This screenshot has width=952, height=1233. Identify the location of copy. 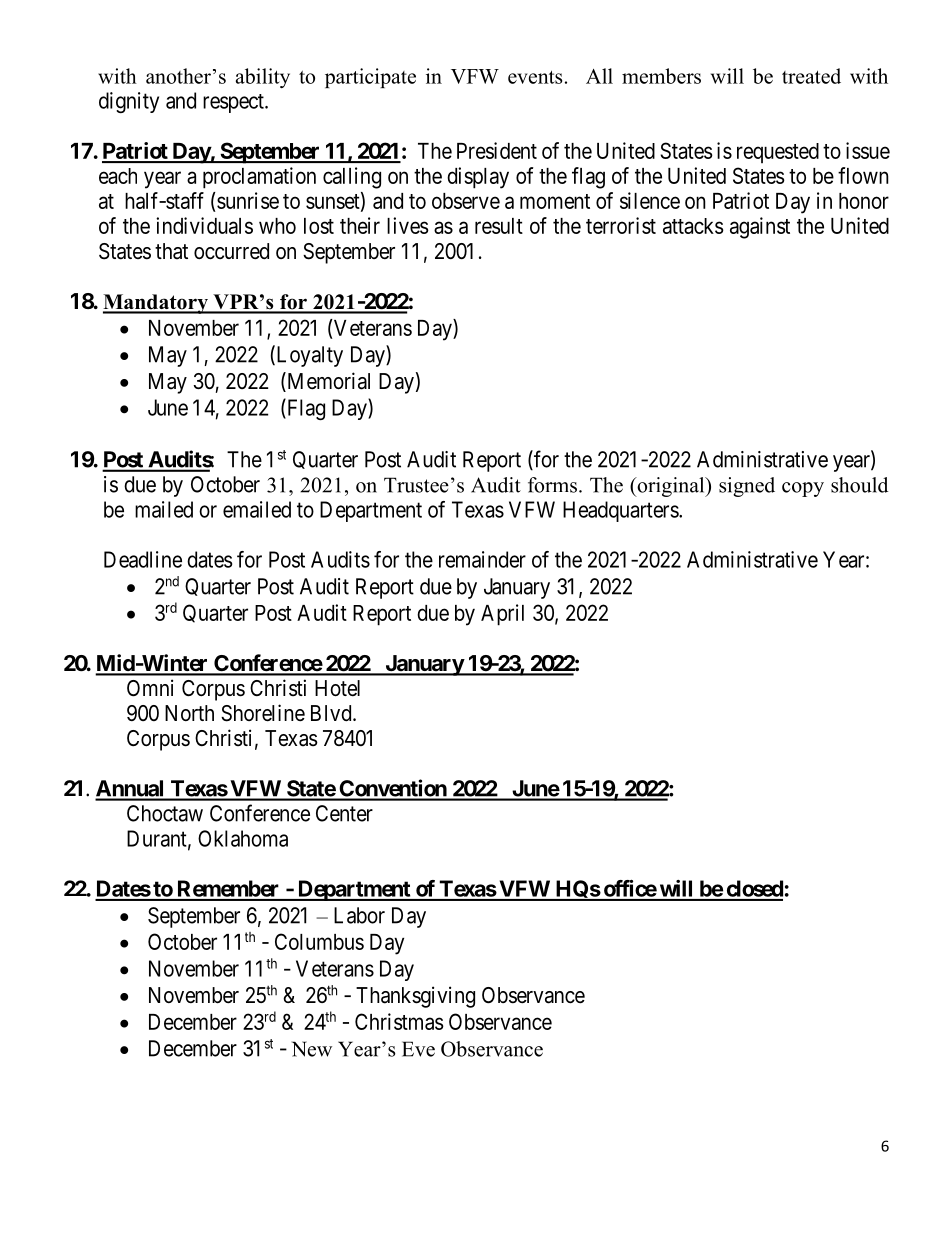
(803, 489).
